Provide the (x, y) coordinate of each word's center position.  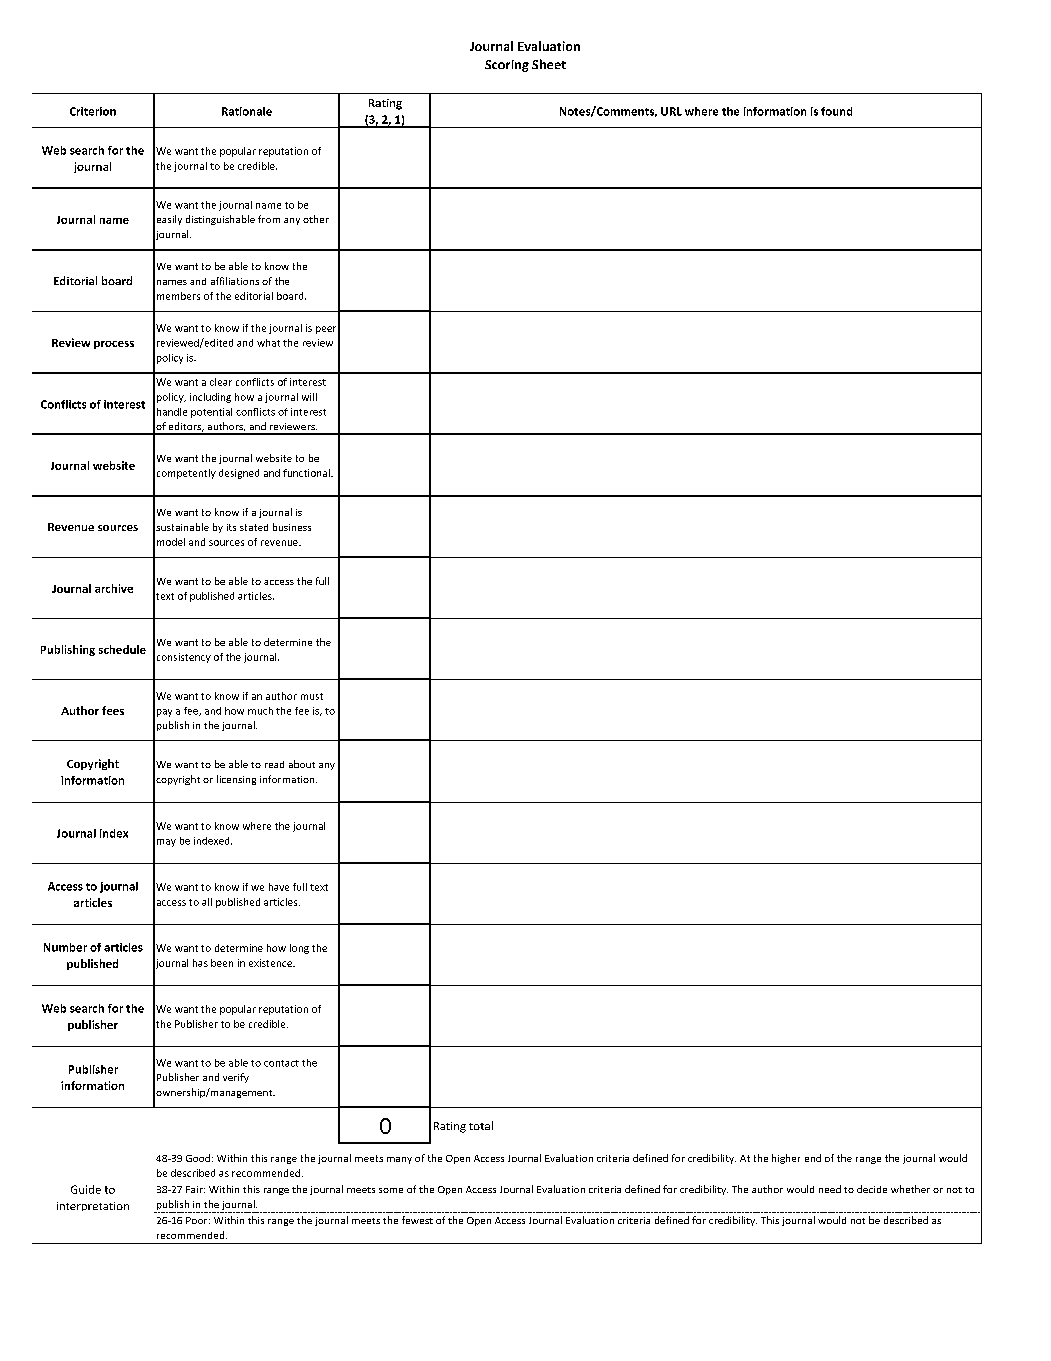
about (302, 764)
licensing (236, 780)
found (836, 111)
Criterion (93, 111)
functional (307, 473)
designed (239, 474)
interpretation (93, 1206)
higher (786, 1159)
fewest (417, 1220)
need (830, 1189)
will (309, 397)
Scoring (507, 66)
